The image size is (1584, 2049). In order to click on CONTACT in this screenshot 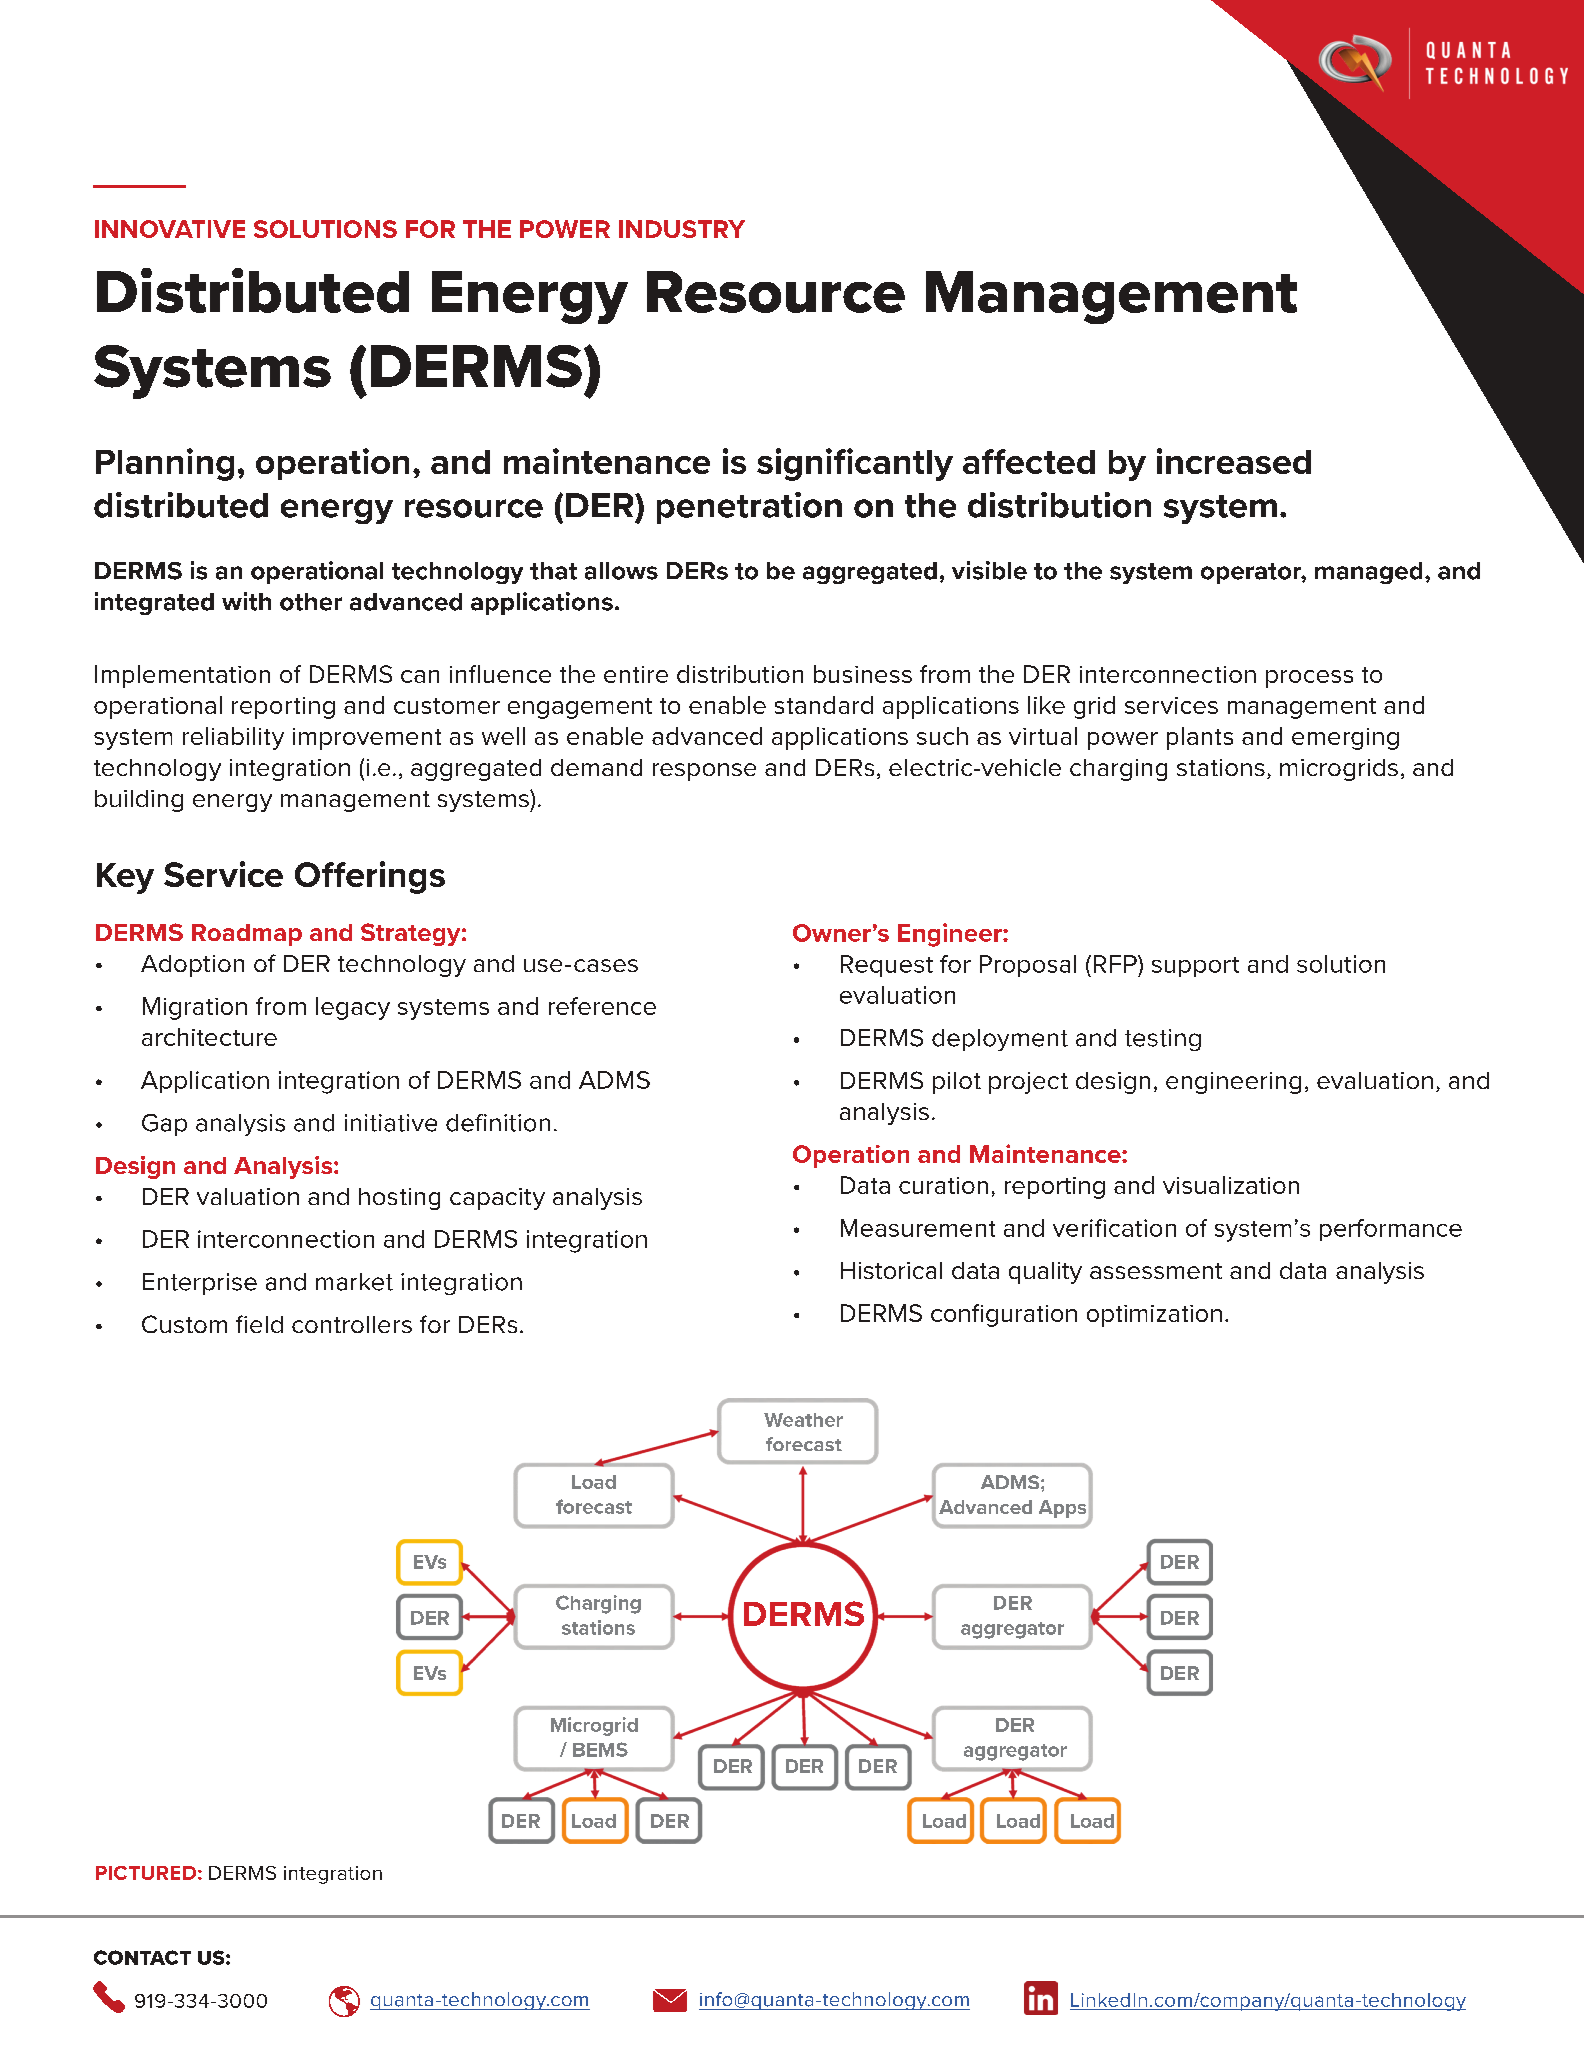, I will do `click(142, 1957)`.
